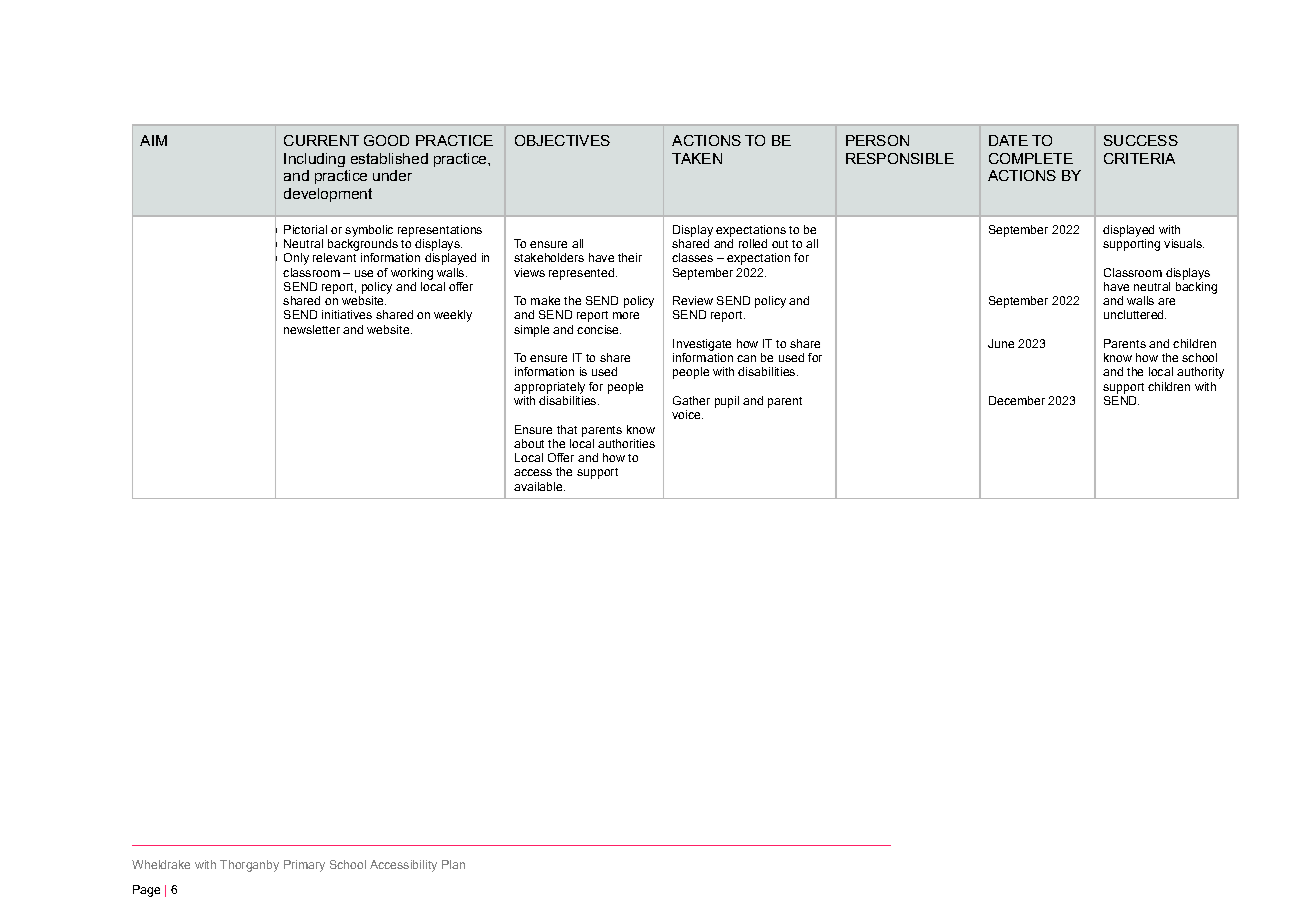  What do you see at coordinates (687, 414) in the screenshot?
I see `voice` at bounding box center [687, 414].
